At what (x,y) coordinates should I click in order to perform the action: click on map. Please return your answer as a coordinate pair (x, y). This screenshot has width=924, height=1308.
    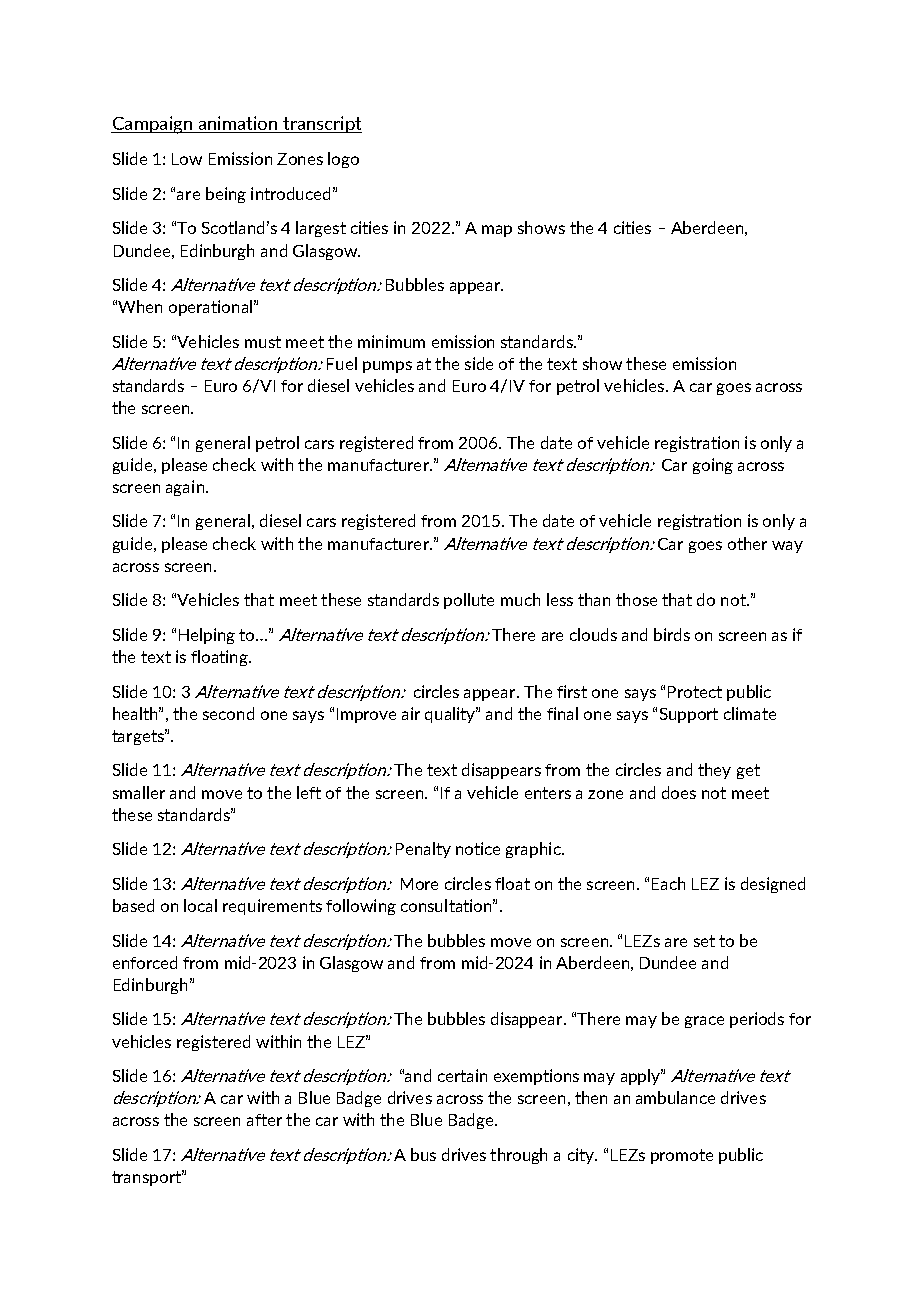
    Looking at the image, I should click on (497, 231).
